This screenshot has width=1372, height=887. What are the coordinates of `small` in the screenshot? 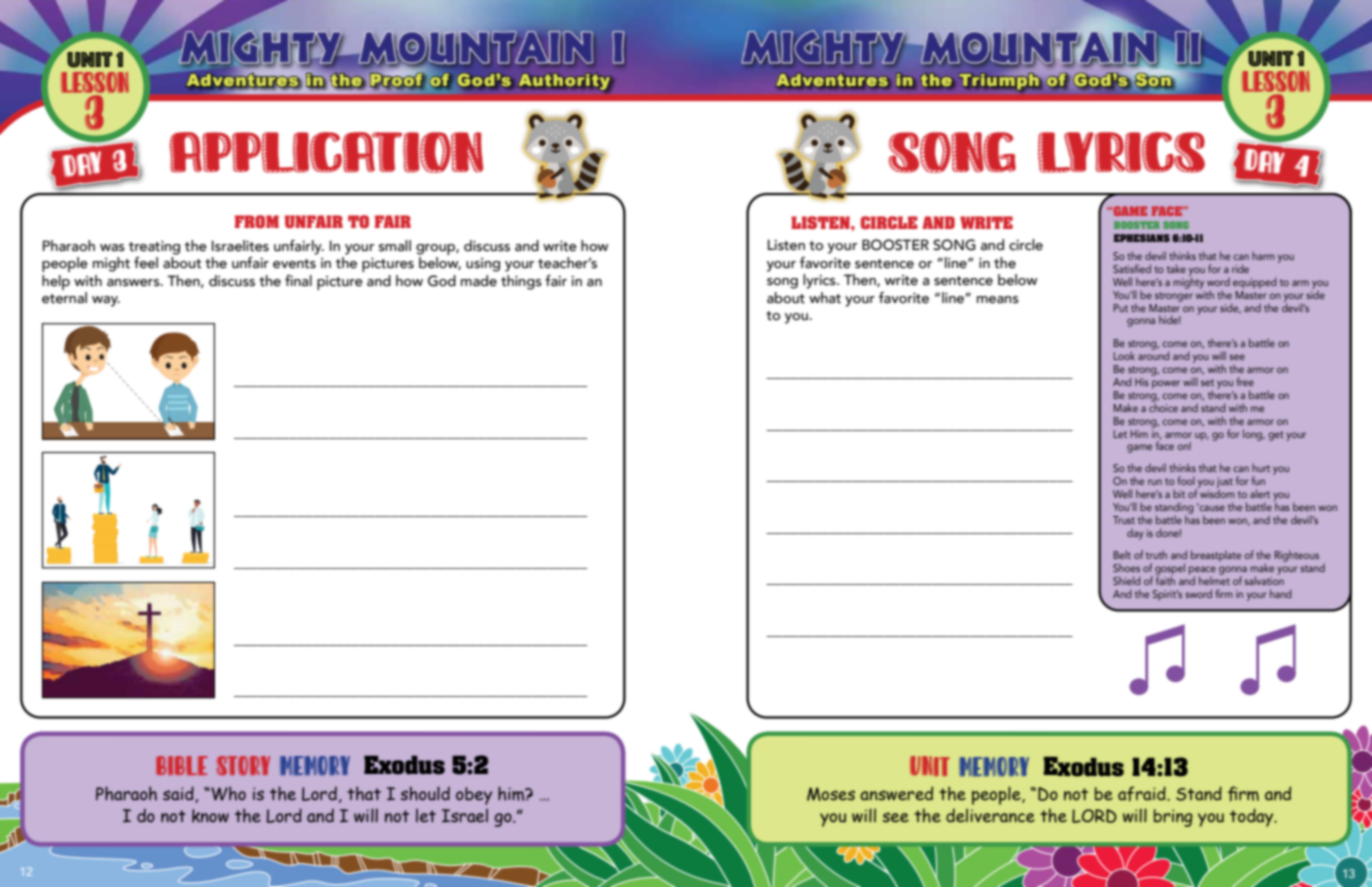 It's located at (395, 246).
